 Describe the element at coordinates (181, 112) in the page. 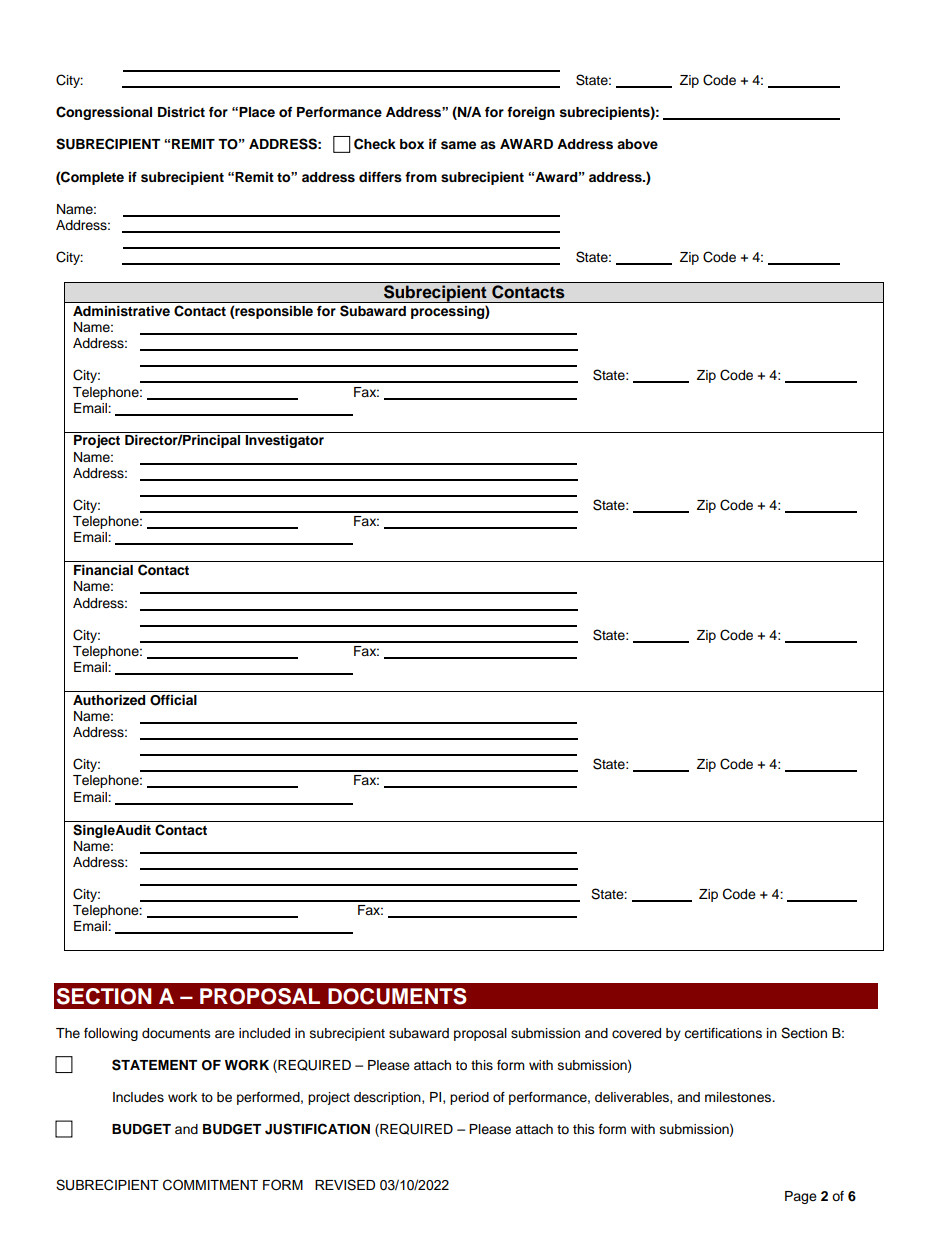

I see `District` at that location.
